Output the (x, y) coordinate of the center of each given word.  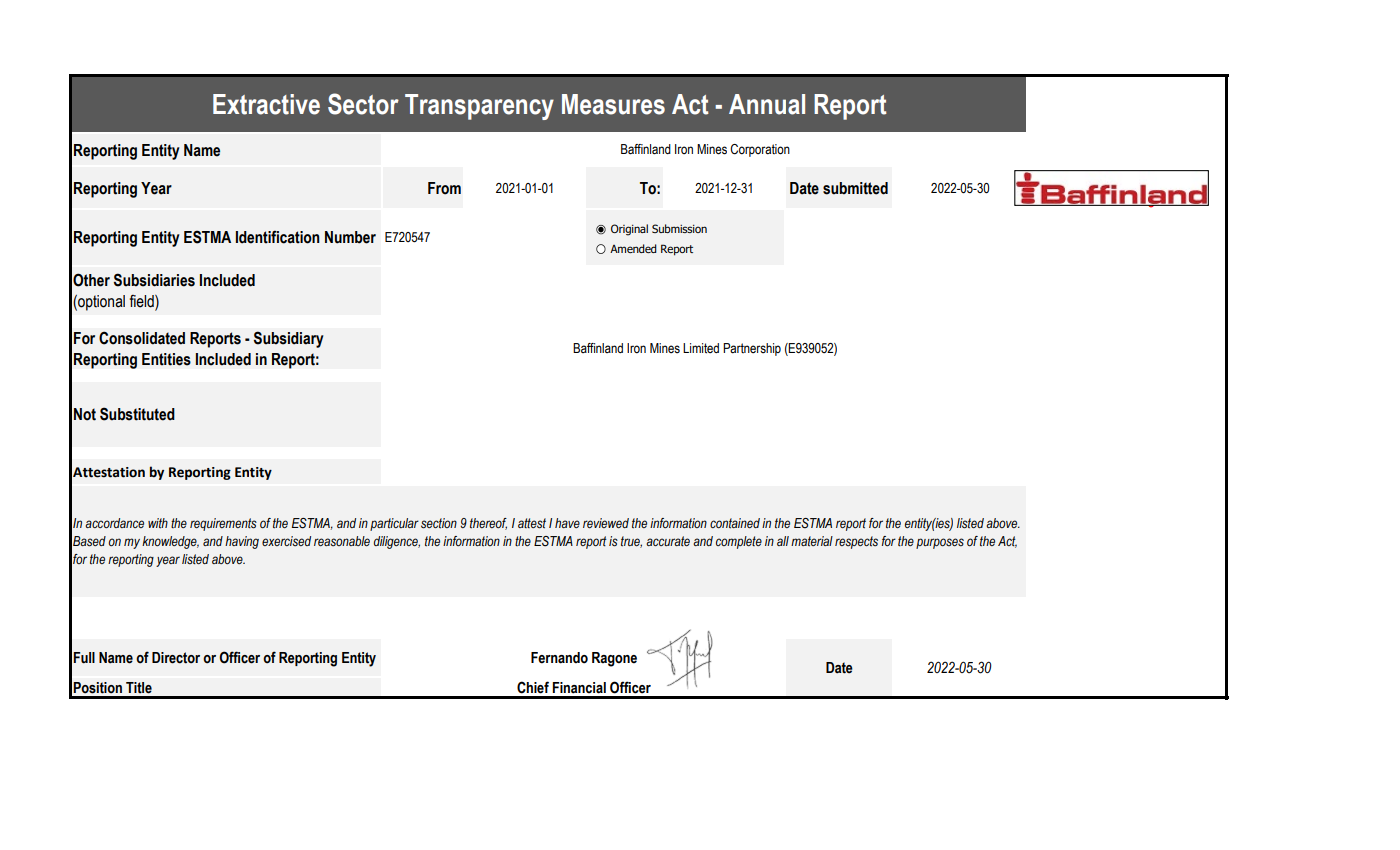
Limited (701, 348)
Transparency (479, 107)
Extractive (266, 104)
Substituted (137, 414)
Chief (533, 687)
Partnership (752, 349)
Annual (767, 104)
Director (176, 658)
